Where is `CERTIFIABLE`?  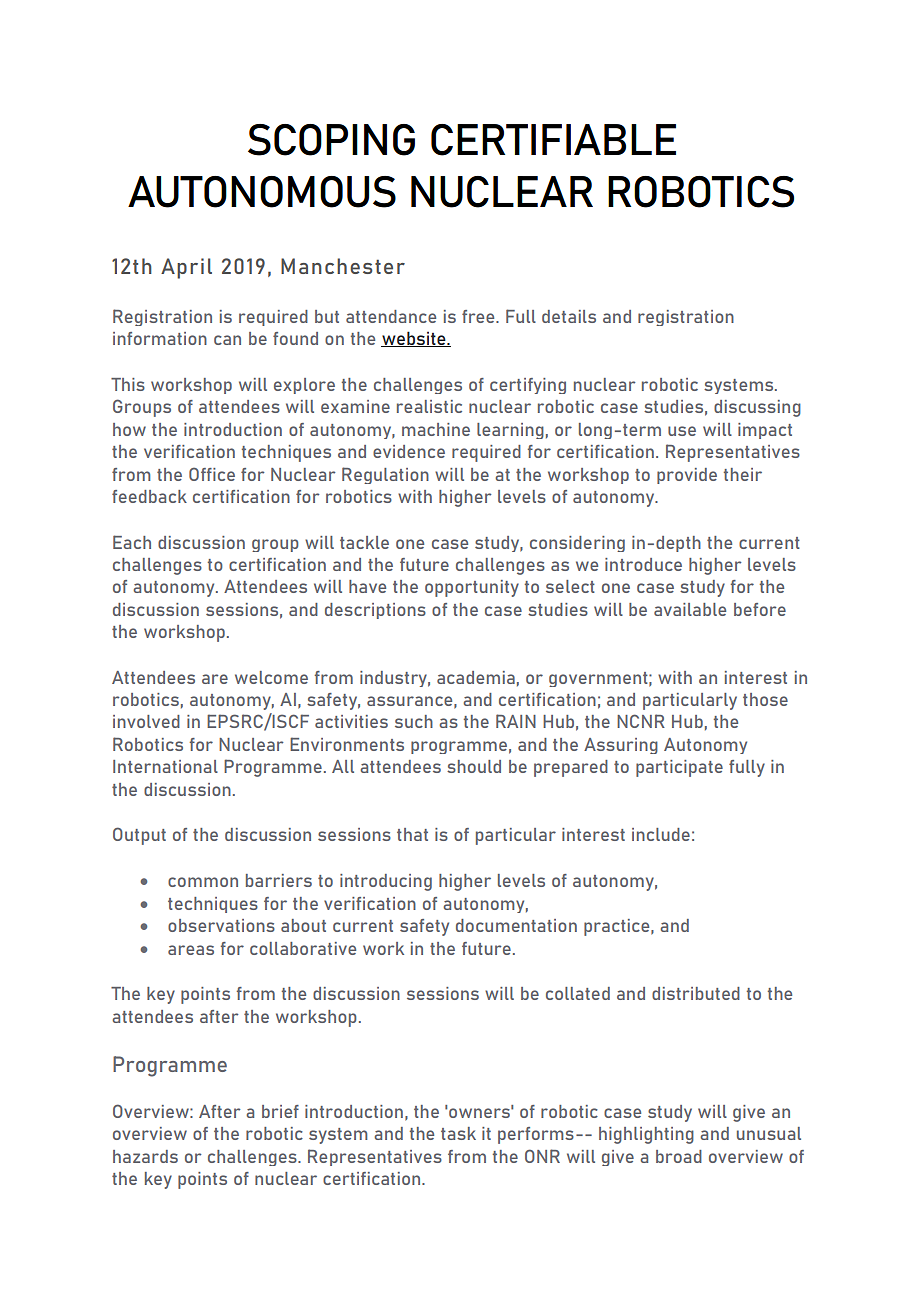
CERTIFIABLE is located at coordinates (553, 140).
